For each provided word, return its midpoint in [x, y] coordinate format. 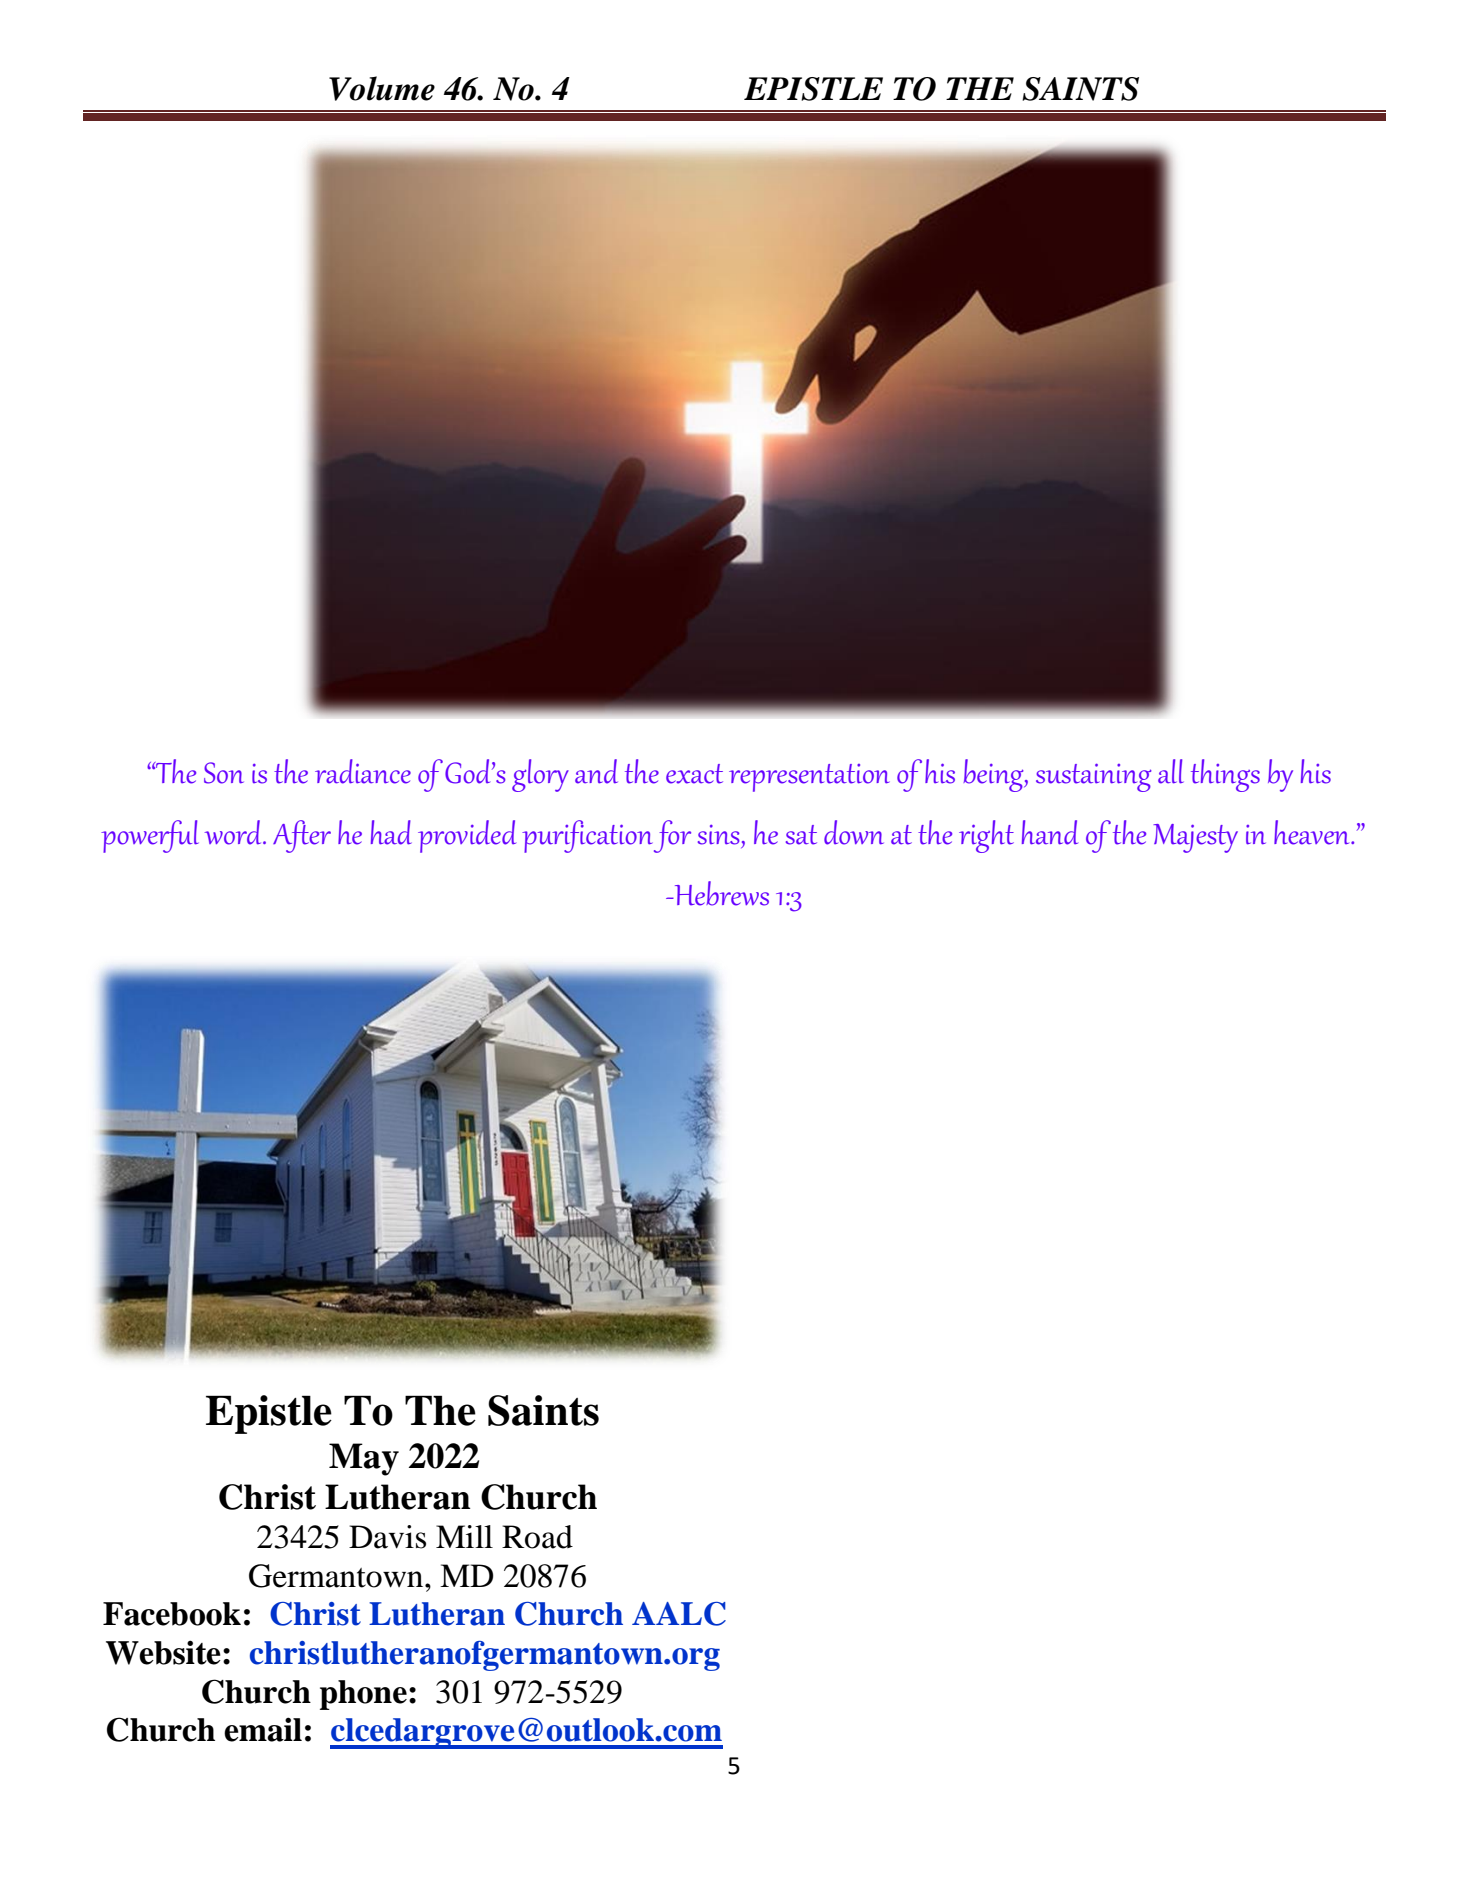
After [302, 836]
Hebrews [720, 893]
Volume [382, 88]
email [263, 1729]
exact [694, 774]
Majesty [1195, 838]
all [1171, 771]
